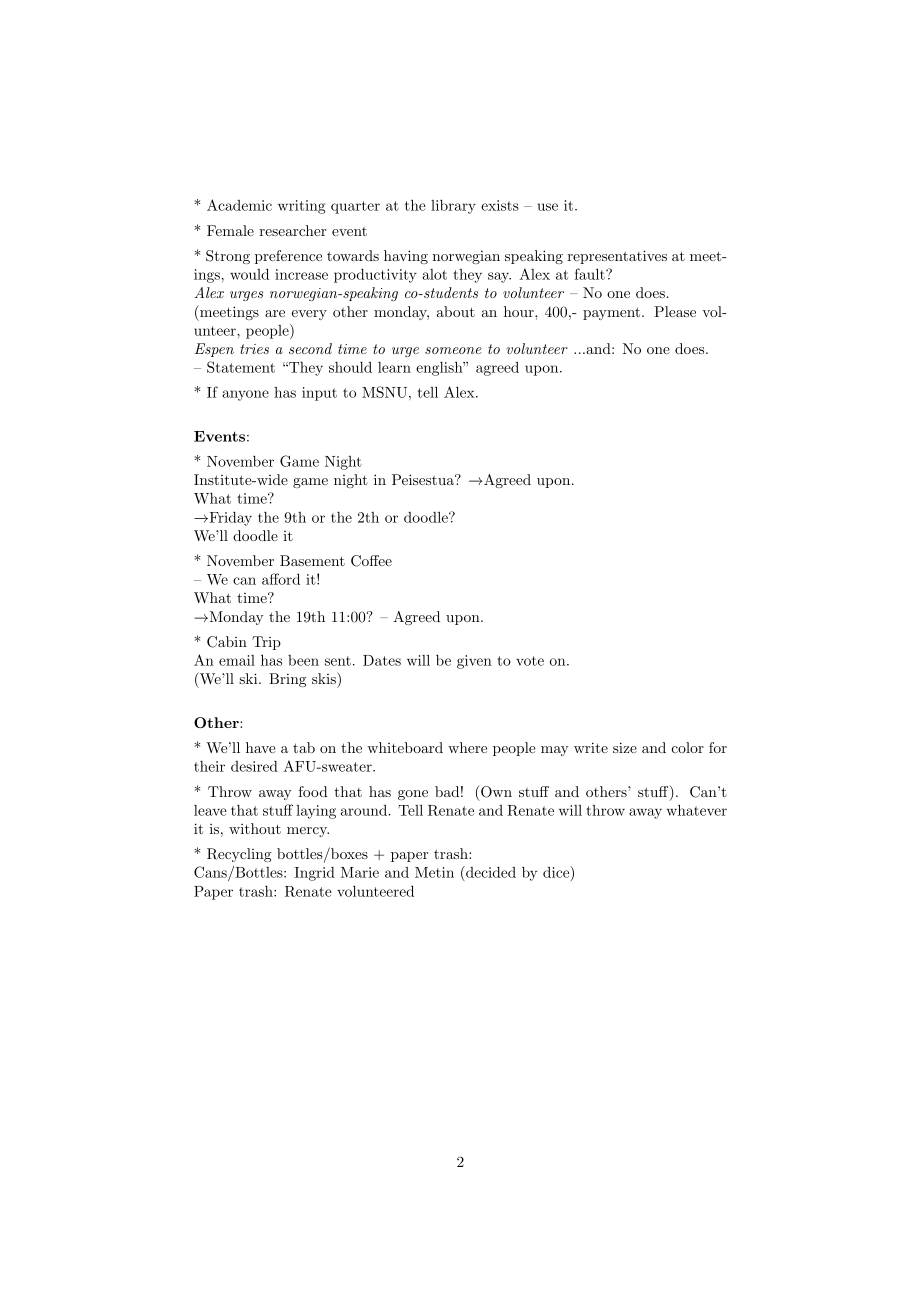 This image has width=924, height=1308. I want to click on dice, so click(557, 872).
